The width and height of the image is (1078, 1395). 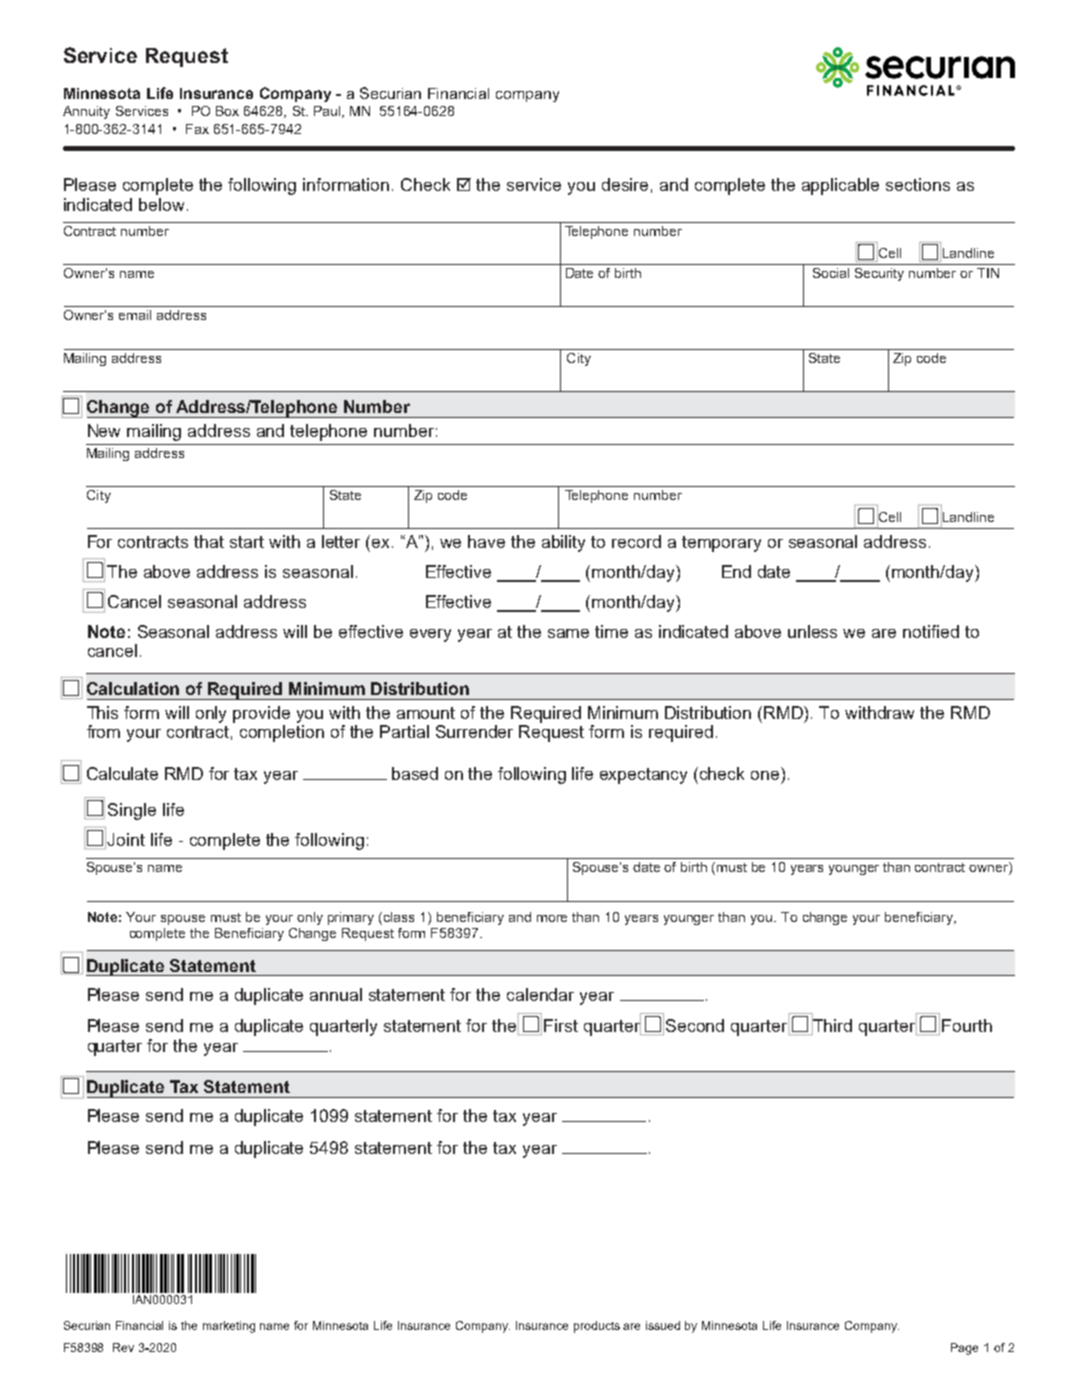 I want to click on marketing, so click(x=229, y=1327).
